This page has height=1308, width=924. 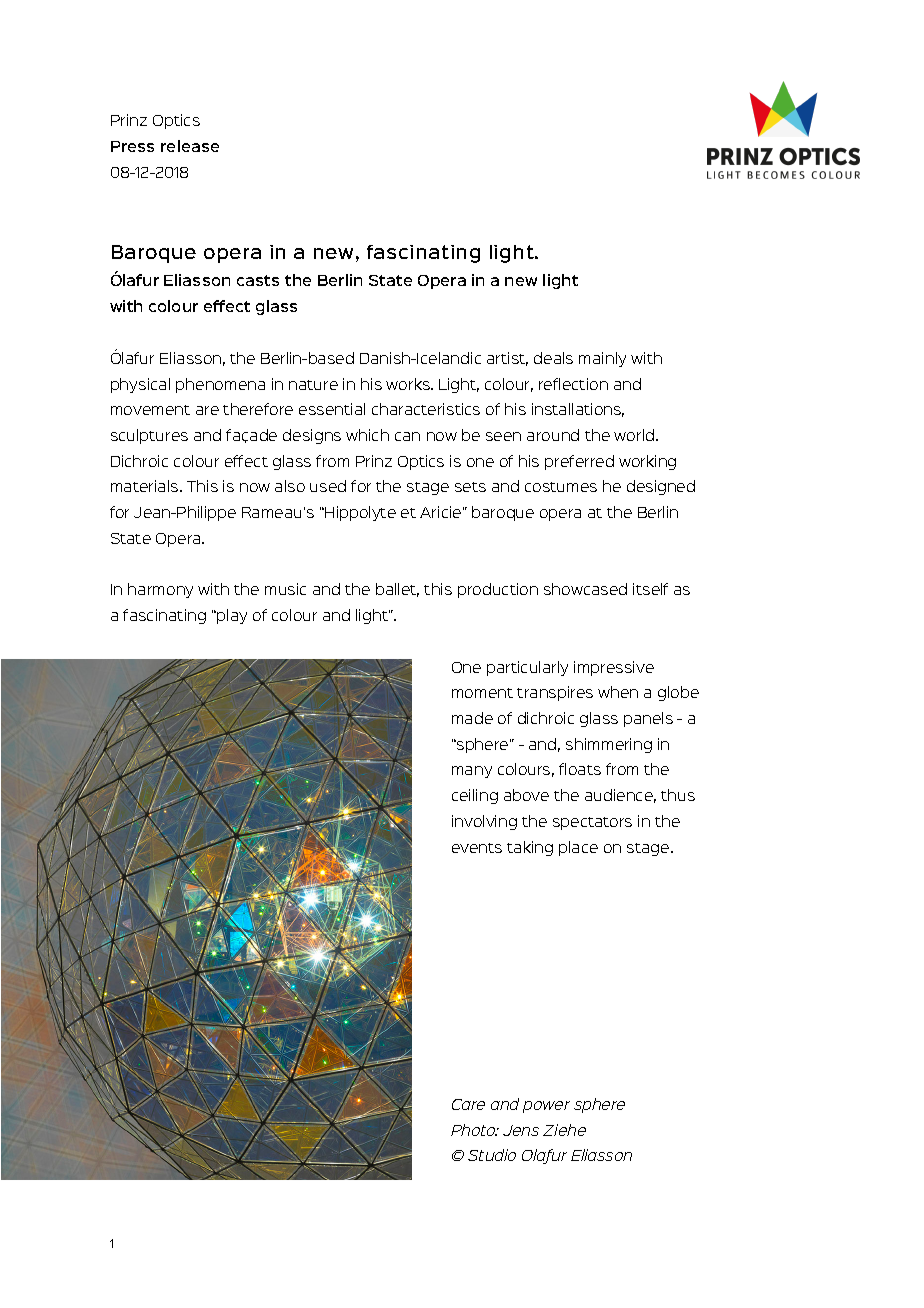 I want to click on mainly, so click(x=602, y=359).
